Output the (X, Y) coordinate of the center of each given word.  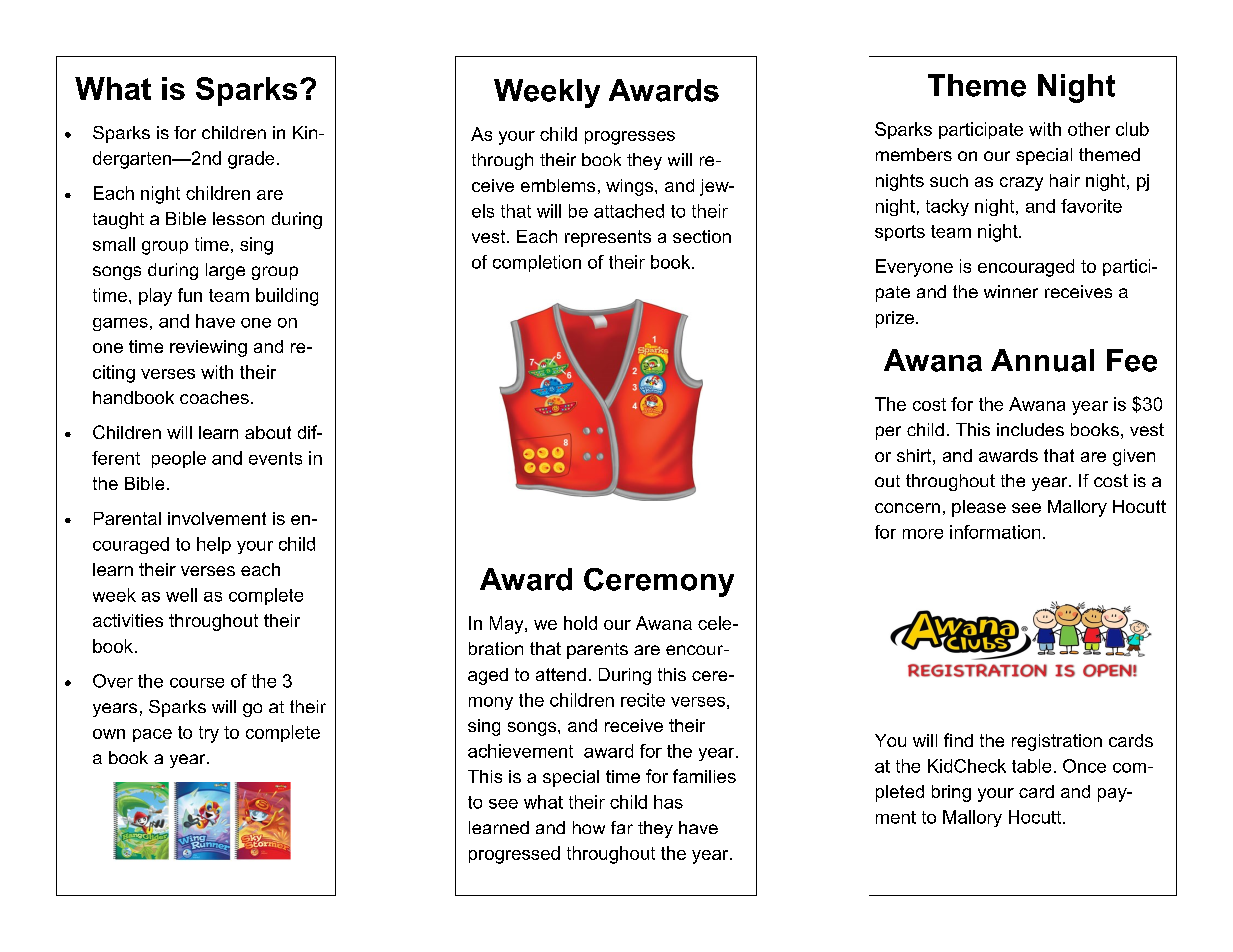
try (209, 734)
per (888, 433)
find (958, 740)
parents (597, 651)
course (197, 683)
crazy (1021, 184)
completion (537, 263)
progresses (630, 138)
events (275, 458)
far (622, 827)
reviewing (208, 348)
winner (1011, 291)
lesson (238, 218)
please (979, 508)
